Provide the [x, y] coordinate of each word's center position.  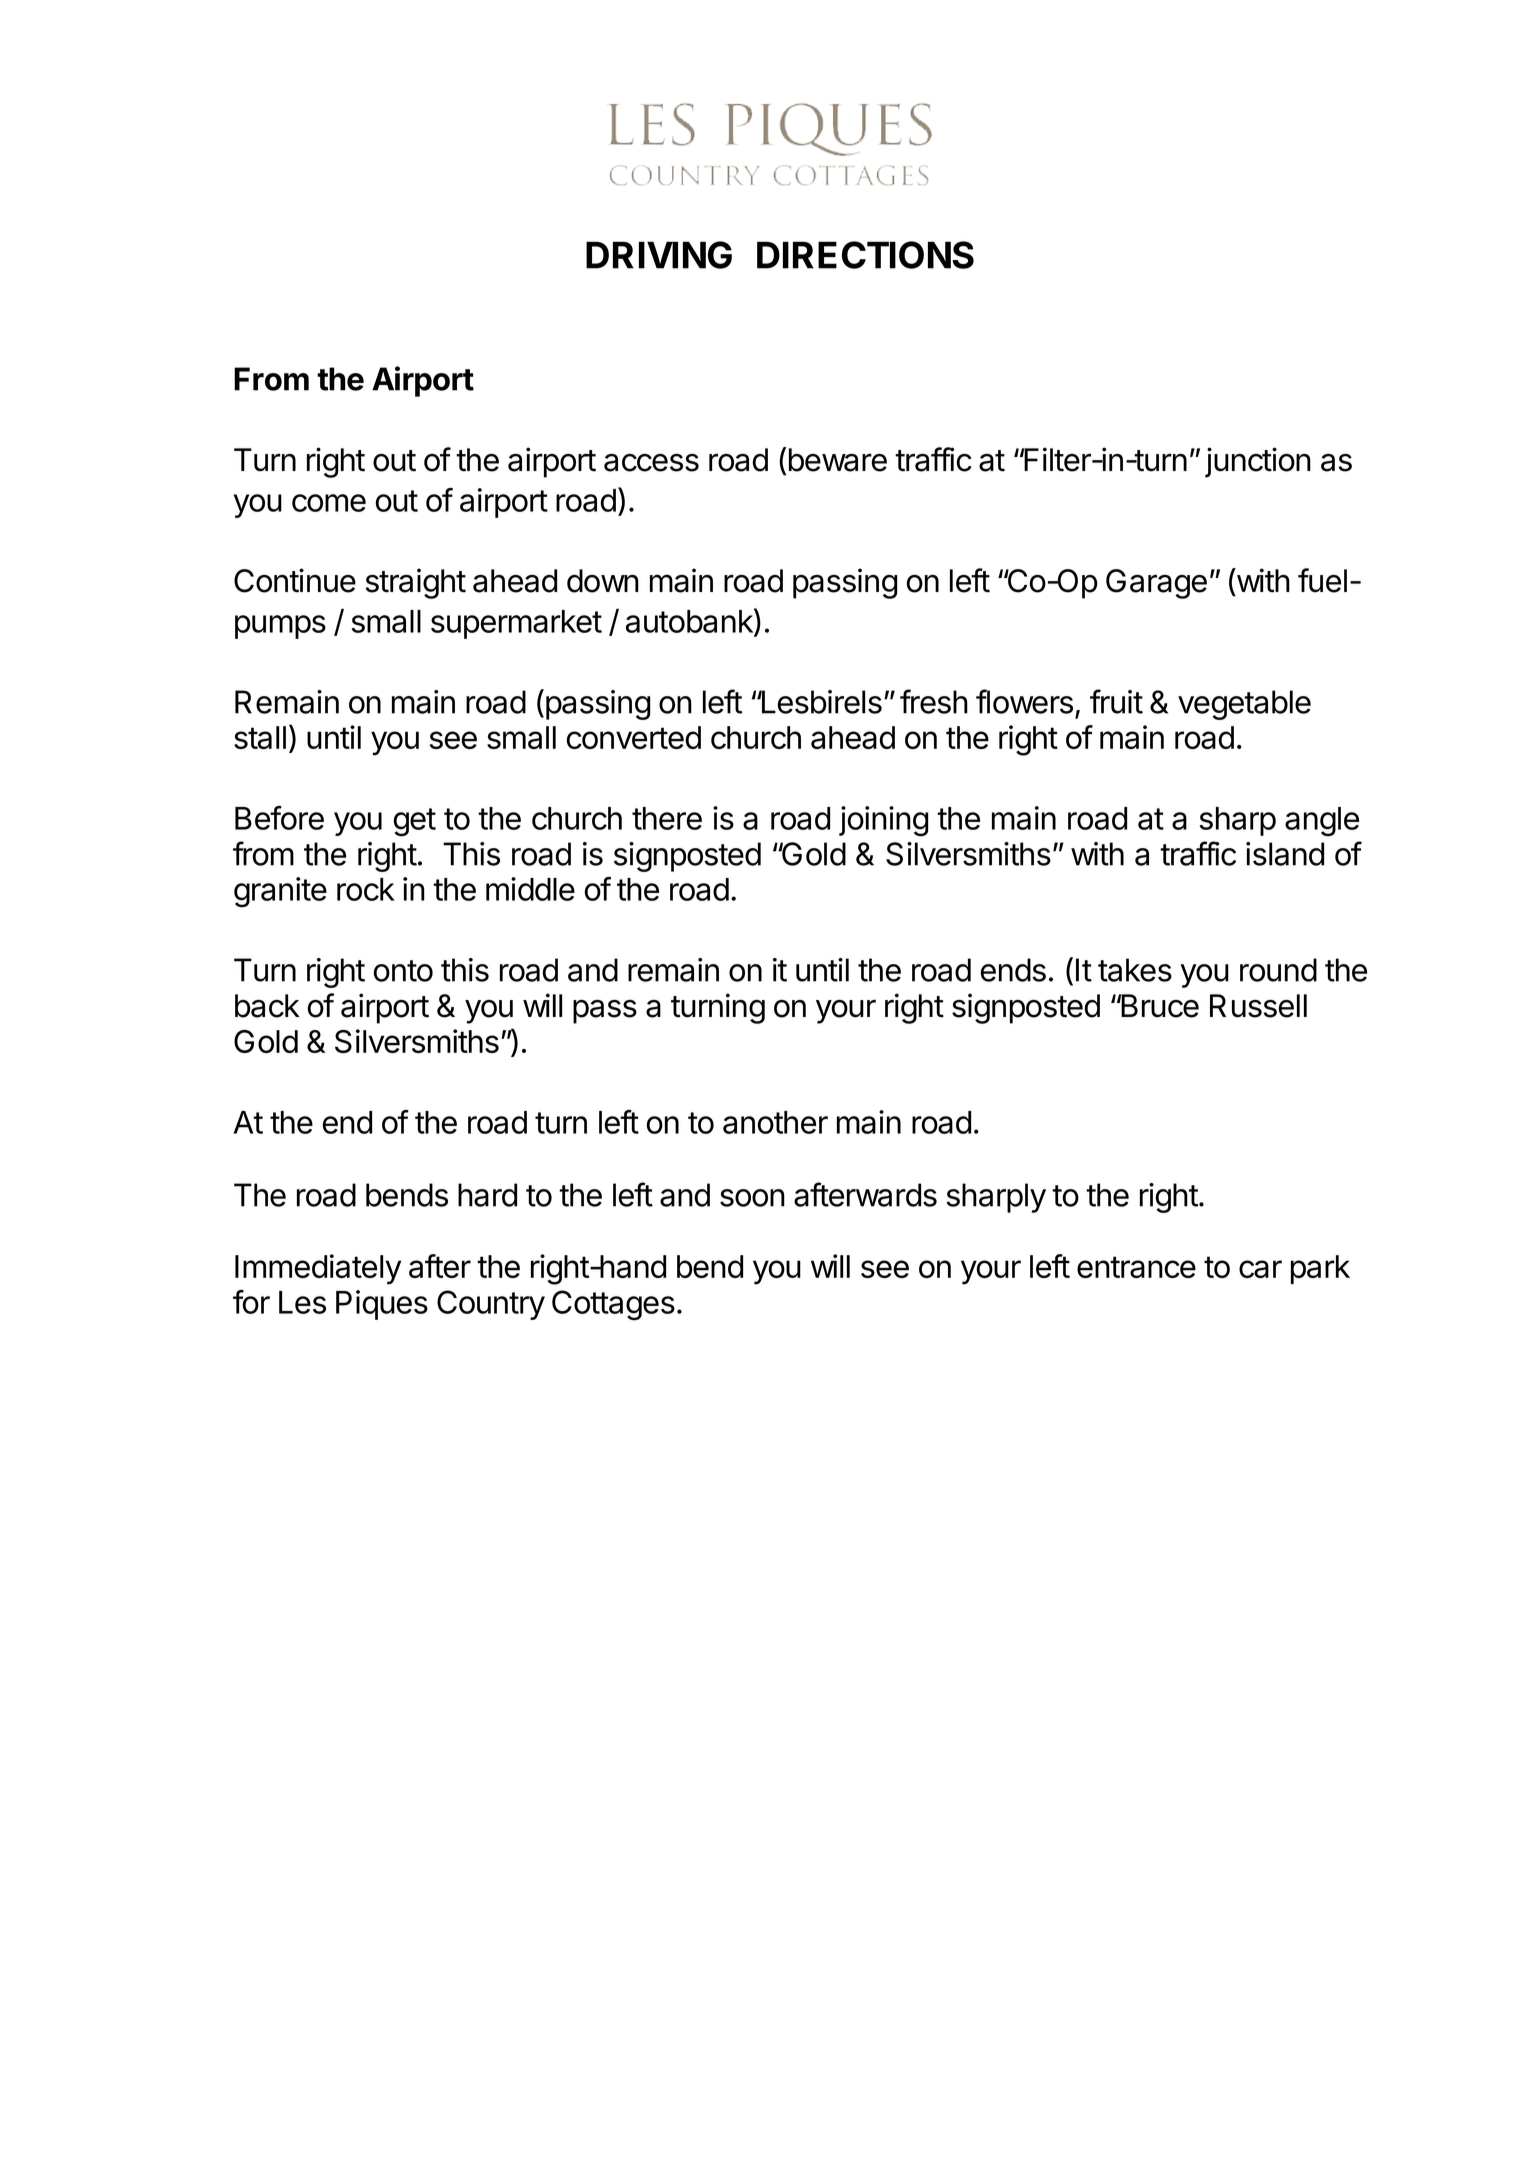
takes [1135, 970]
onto [403, 971]
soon [752, 1198]
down [603, 581]
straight [415, 583]
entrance [1136, 1267]
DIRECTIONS [865, 255]
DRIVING [659, 255]
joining [883, 821]
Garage [1156, 584]
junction [1258, 462]
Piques [382, 1305]
